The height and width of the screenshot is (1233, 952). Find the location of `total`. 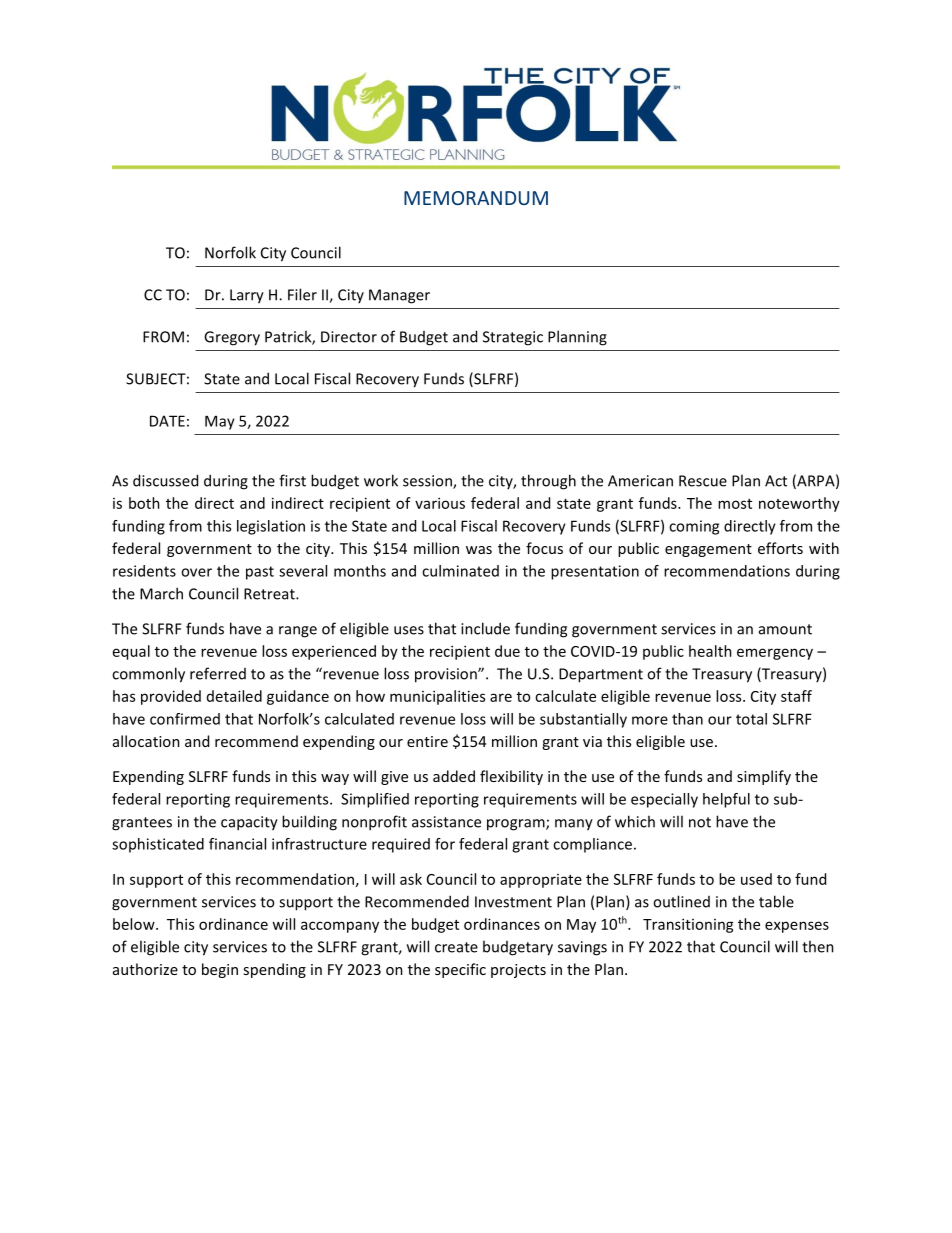

total is located at coordinates (751, 719).
